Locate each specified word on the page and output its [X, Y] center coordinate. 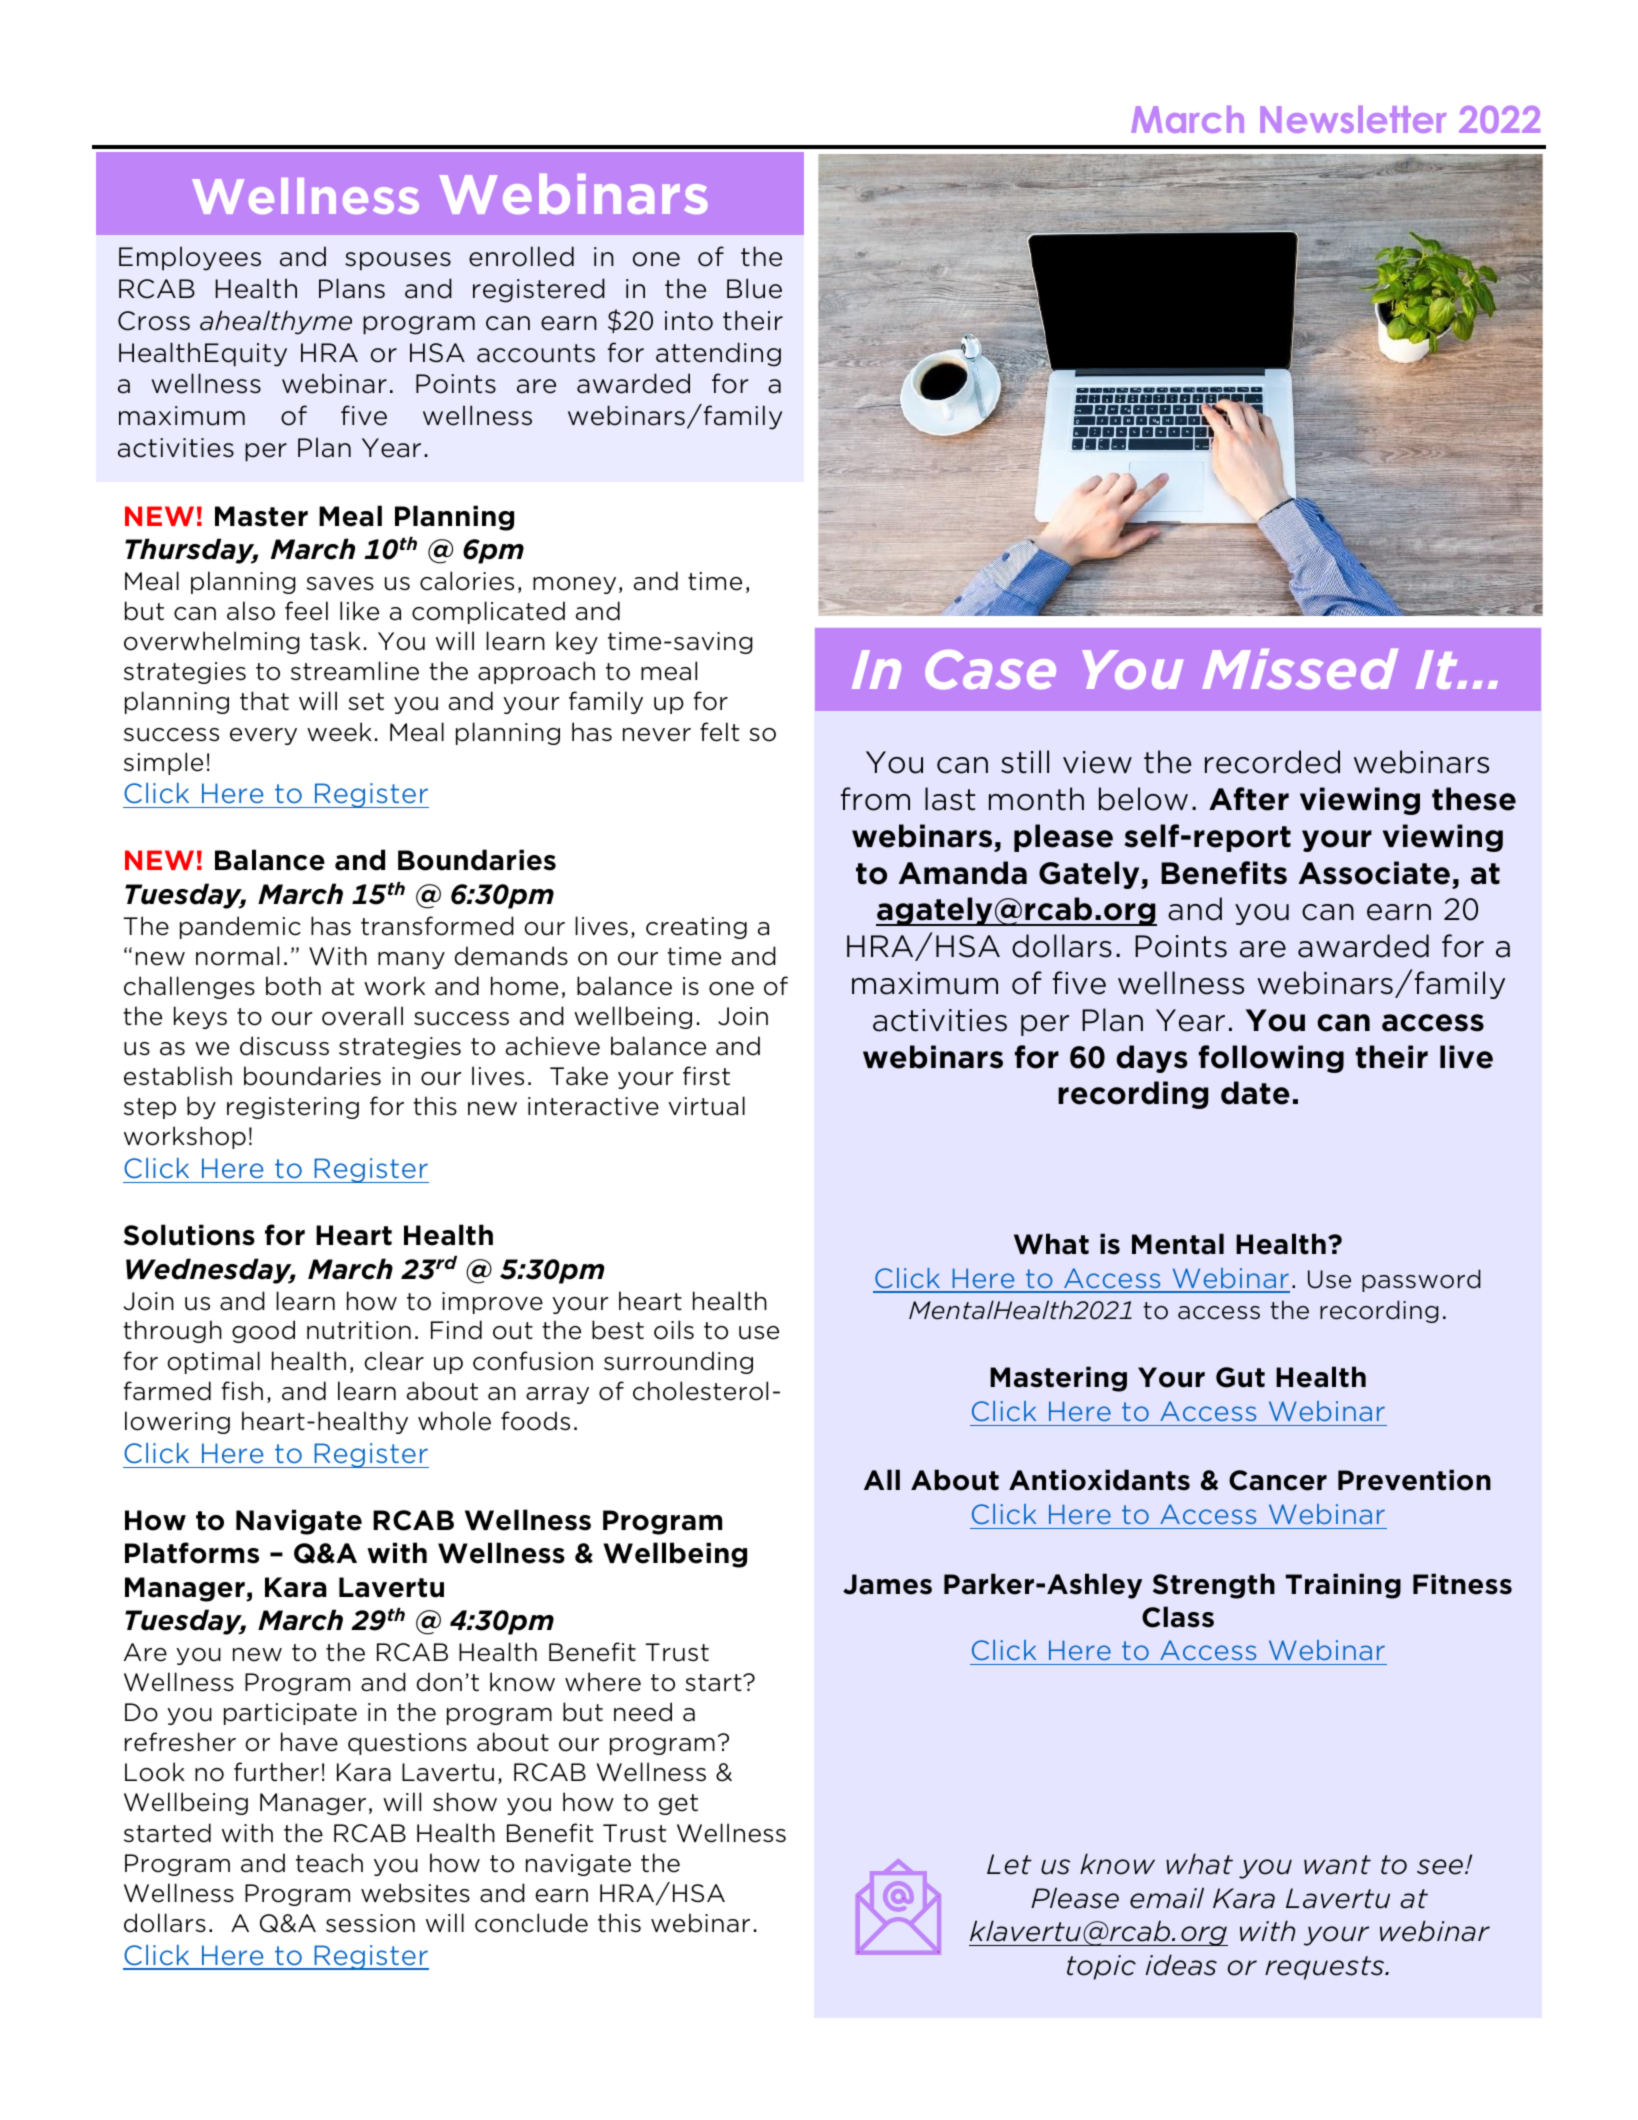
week [339, 732]
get [678, 1804]
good [263, 1331]
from [875, 799]
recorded [1272, 762]
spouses [398, 261]
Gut [1240, 1377]
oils [674, 1330]
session [370, 1923]
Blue [754, 288]
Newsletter [1353, 119]
